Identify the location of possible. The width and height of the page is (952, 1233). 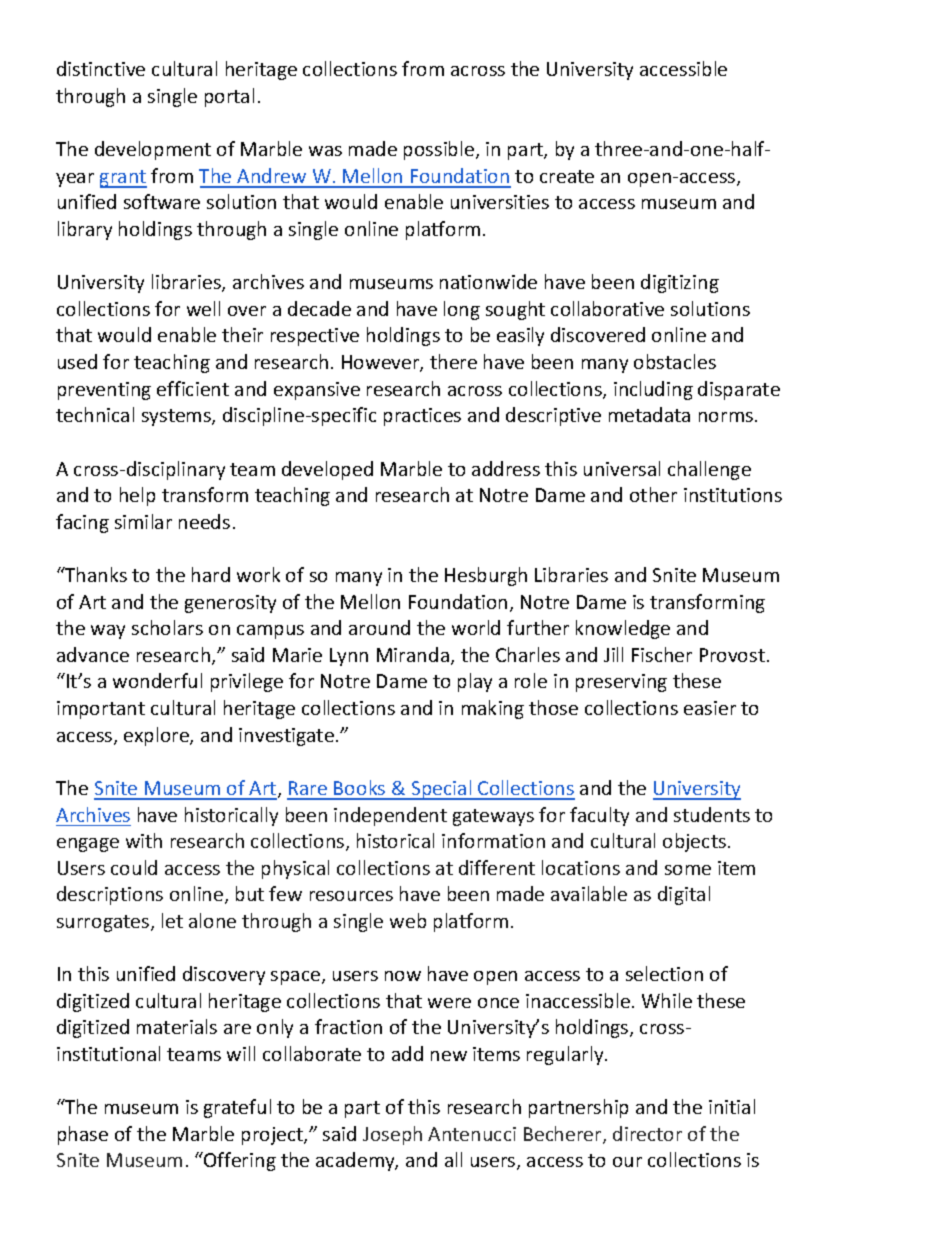
(440, 150).
